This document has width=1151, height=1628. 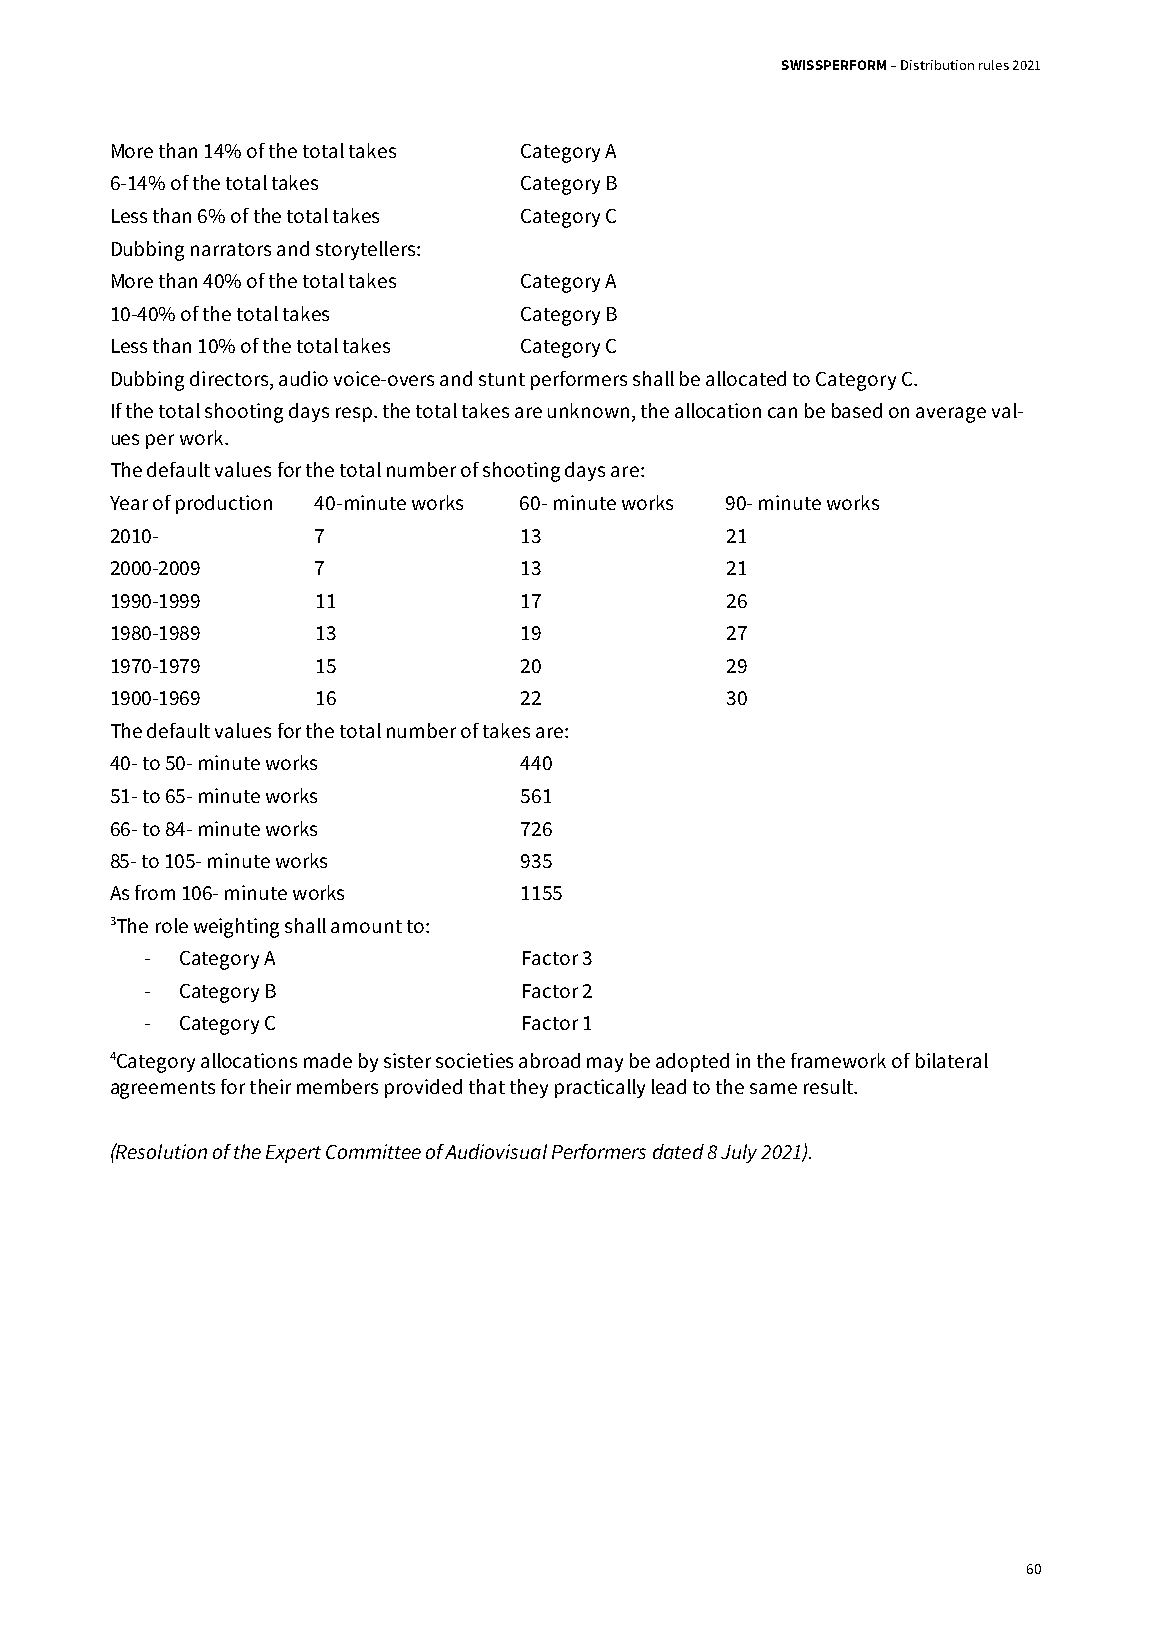 I want to click on their, so click(x=270, y=1086).
